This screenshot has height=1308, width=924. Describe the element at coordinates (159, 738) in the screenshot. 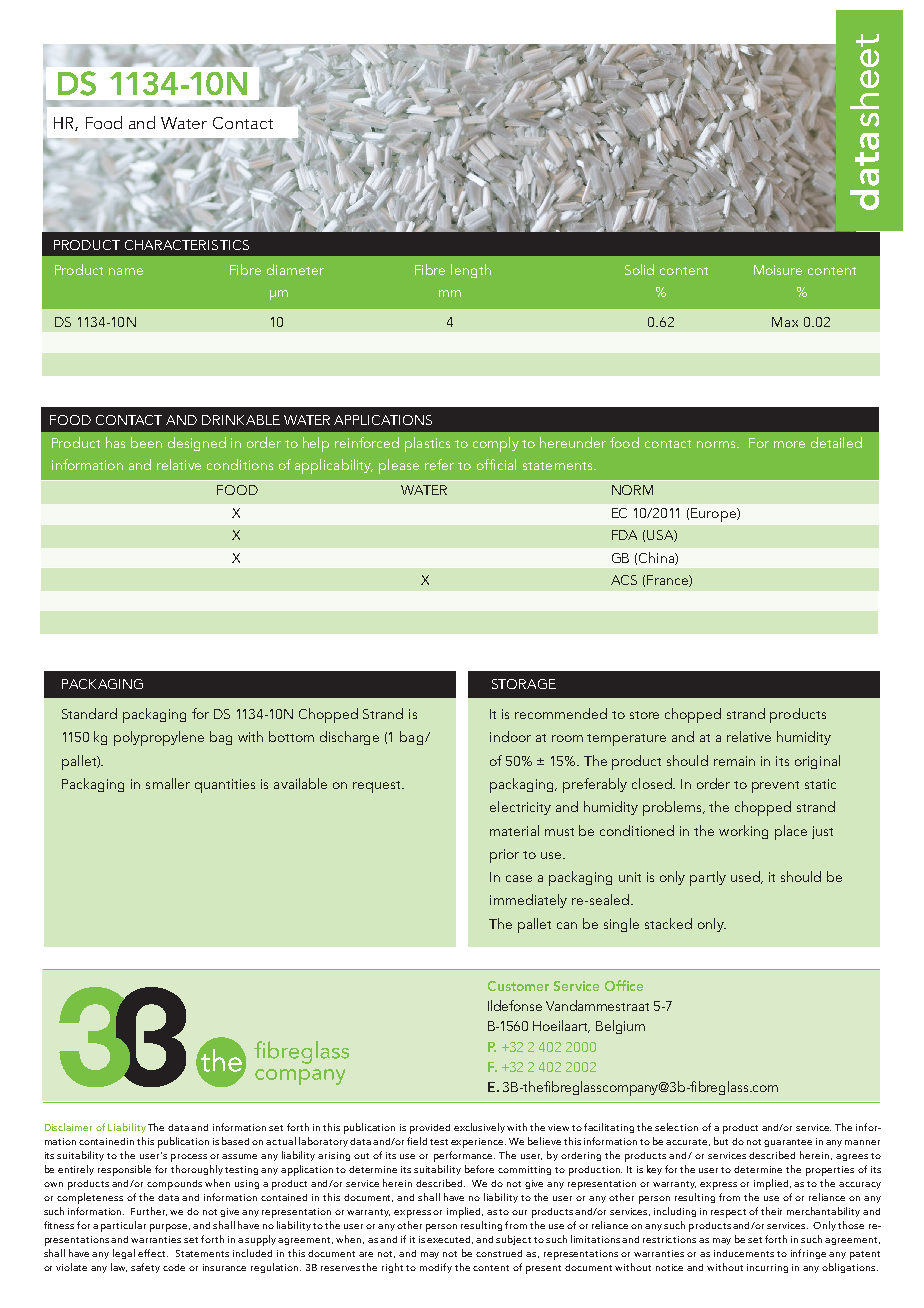

I see `polypropylene` at that location.
